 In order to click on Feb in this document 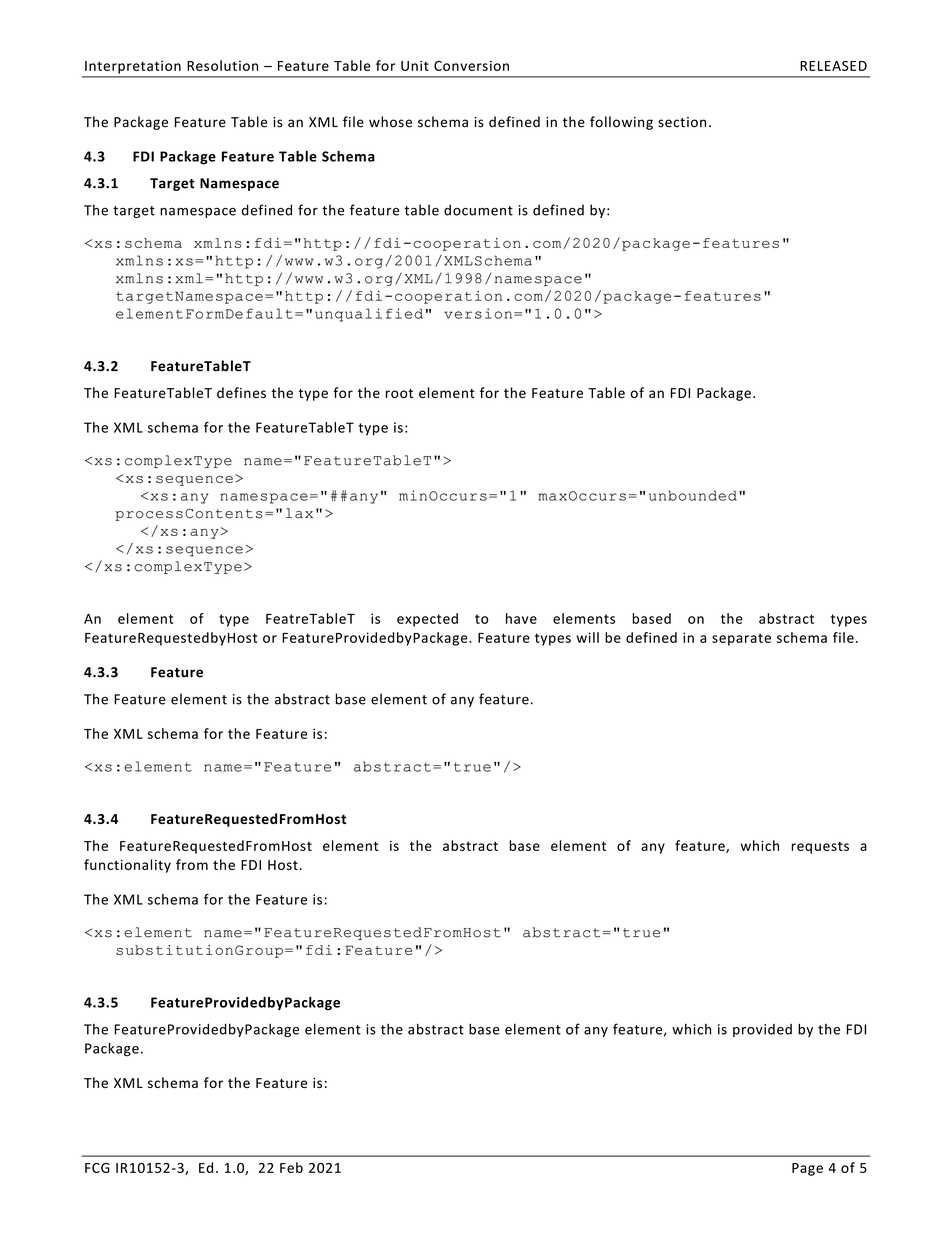, I will do `click(291, 1167)`.
